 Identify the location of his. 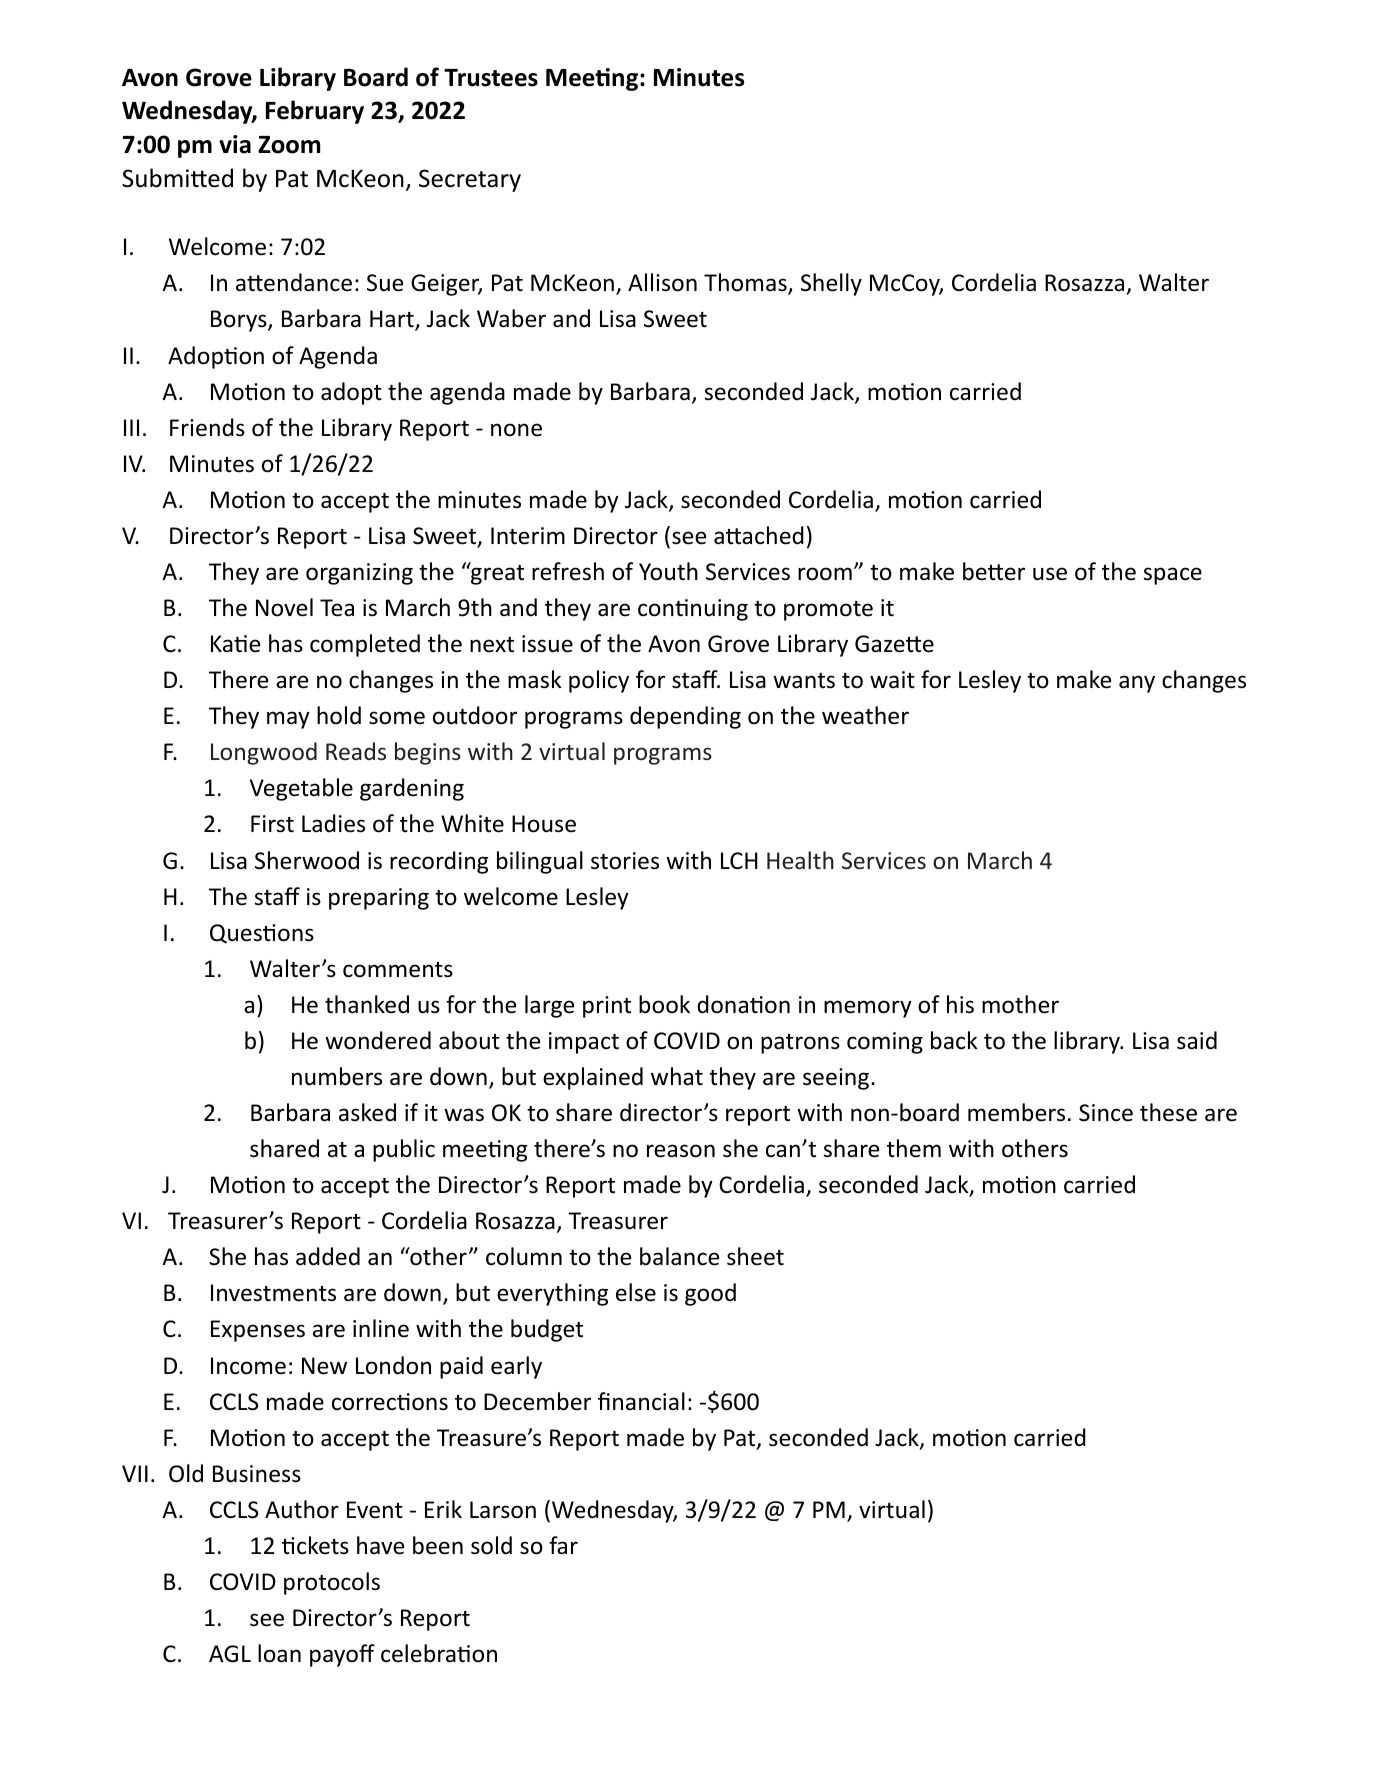
(960, 1004).
